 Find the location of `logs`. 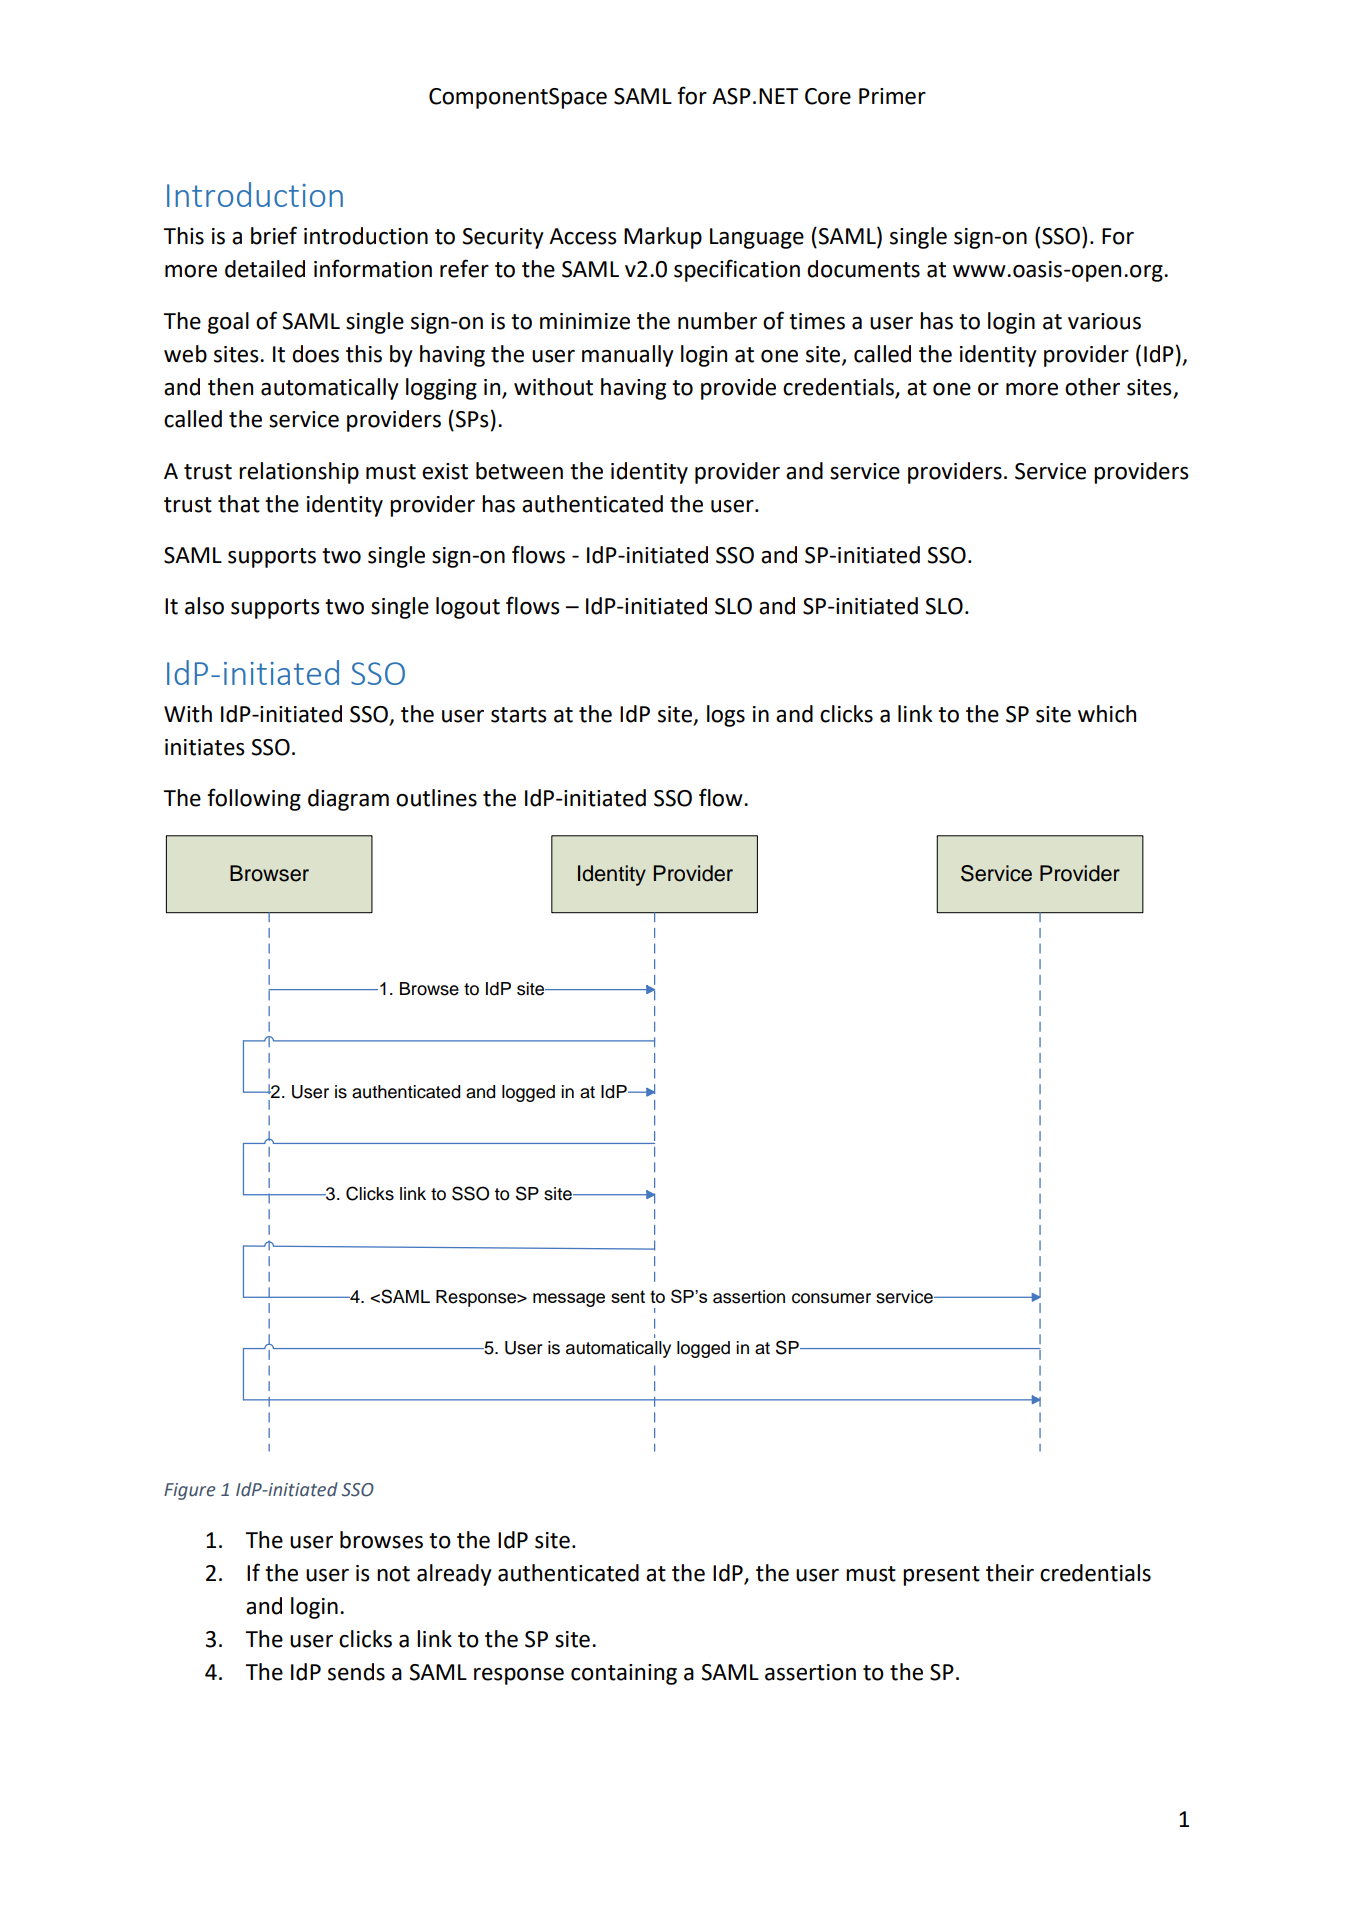

logs is located at coordinates (726, 716).
